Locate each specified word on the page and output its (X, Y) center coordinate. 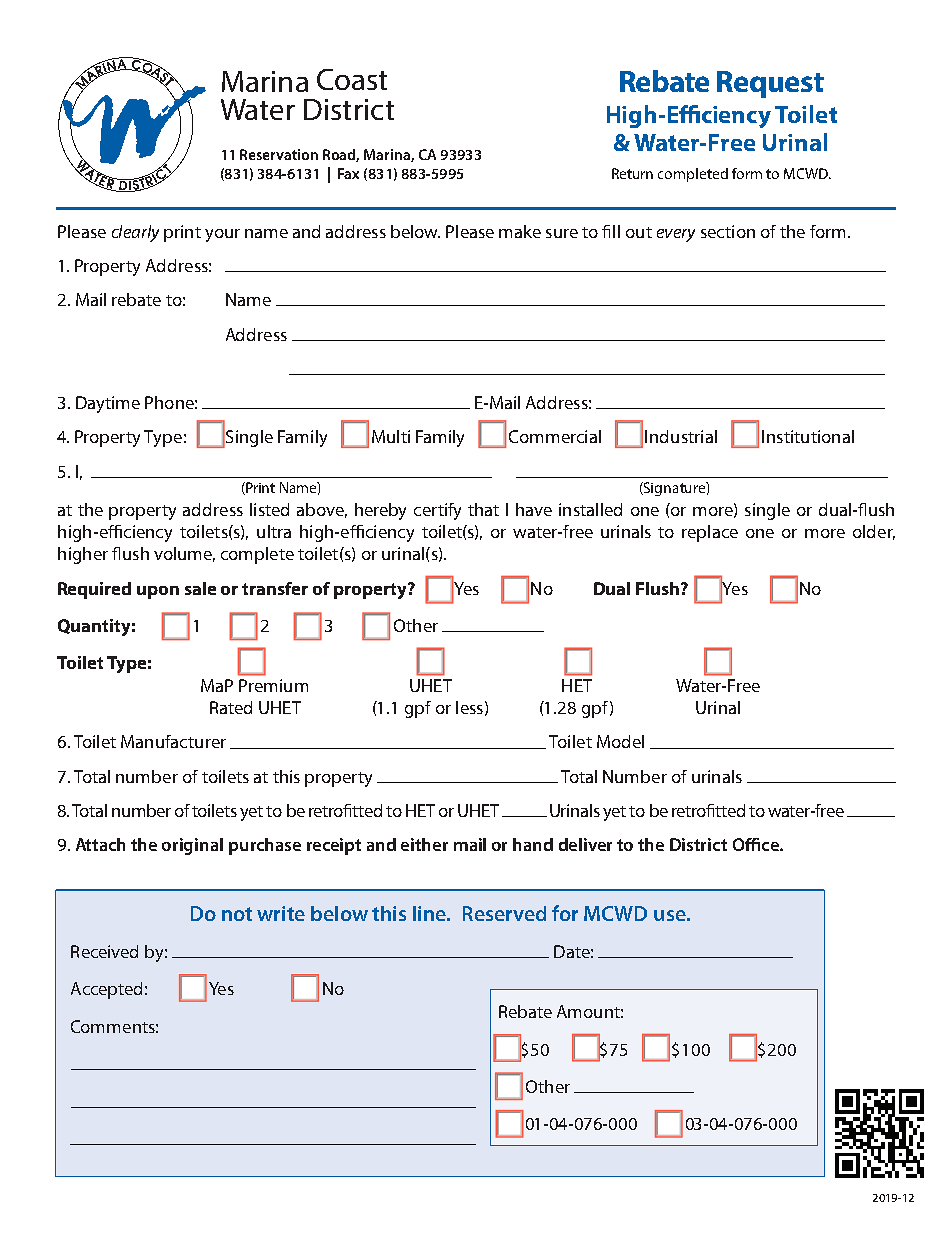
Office (757, 844)
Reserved (504, 913)
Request (770, 84)
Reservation (279, 154)
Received (104, 951)
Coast (352, 79)
